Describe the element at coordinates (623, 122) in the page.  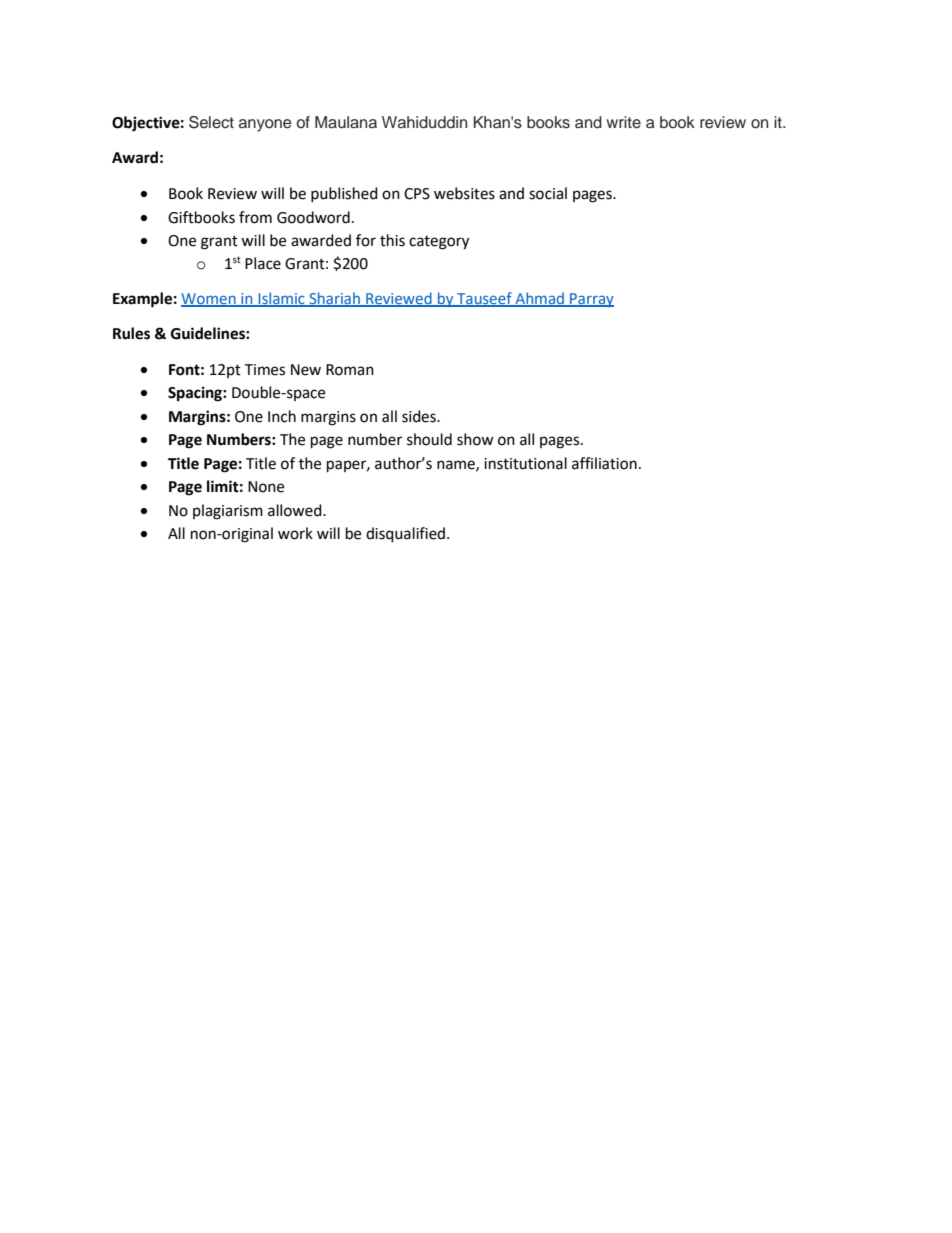
I see `write` at that location.
